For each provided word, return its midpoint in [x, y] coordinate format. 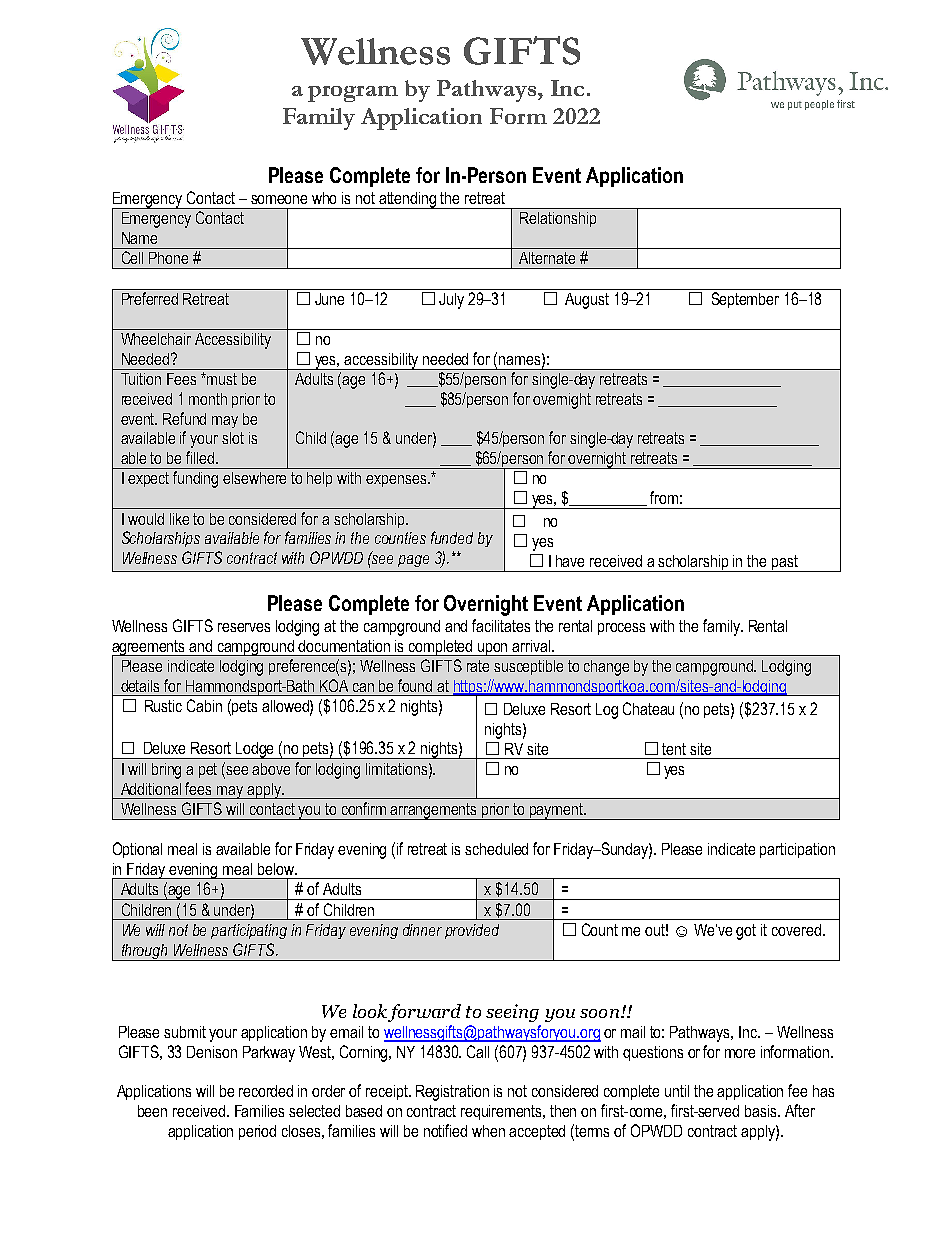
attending [408, 200]
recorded [266, 1091]
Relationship [558, 219]
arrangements [434, 811]
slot [233, 438]
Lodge [256, 750]
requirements [503, 1112]
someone [279, 199]
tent [674, 749]
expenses [397, 481]
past [785, 563]
